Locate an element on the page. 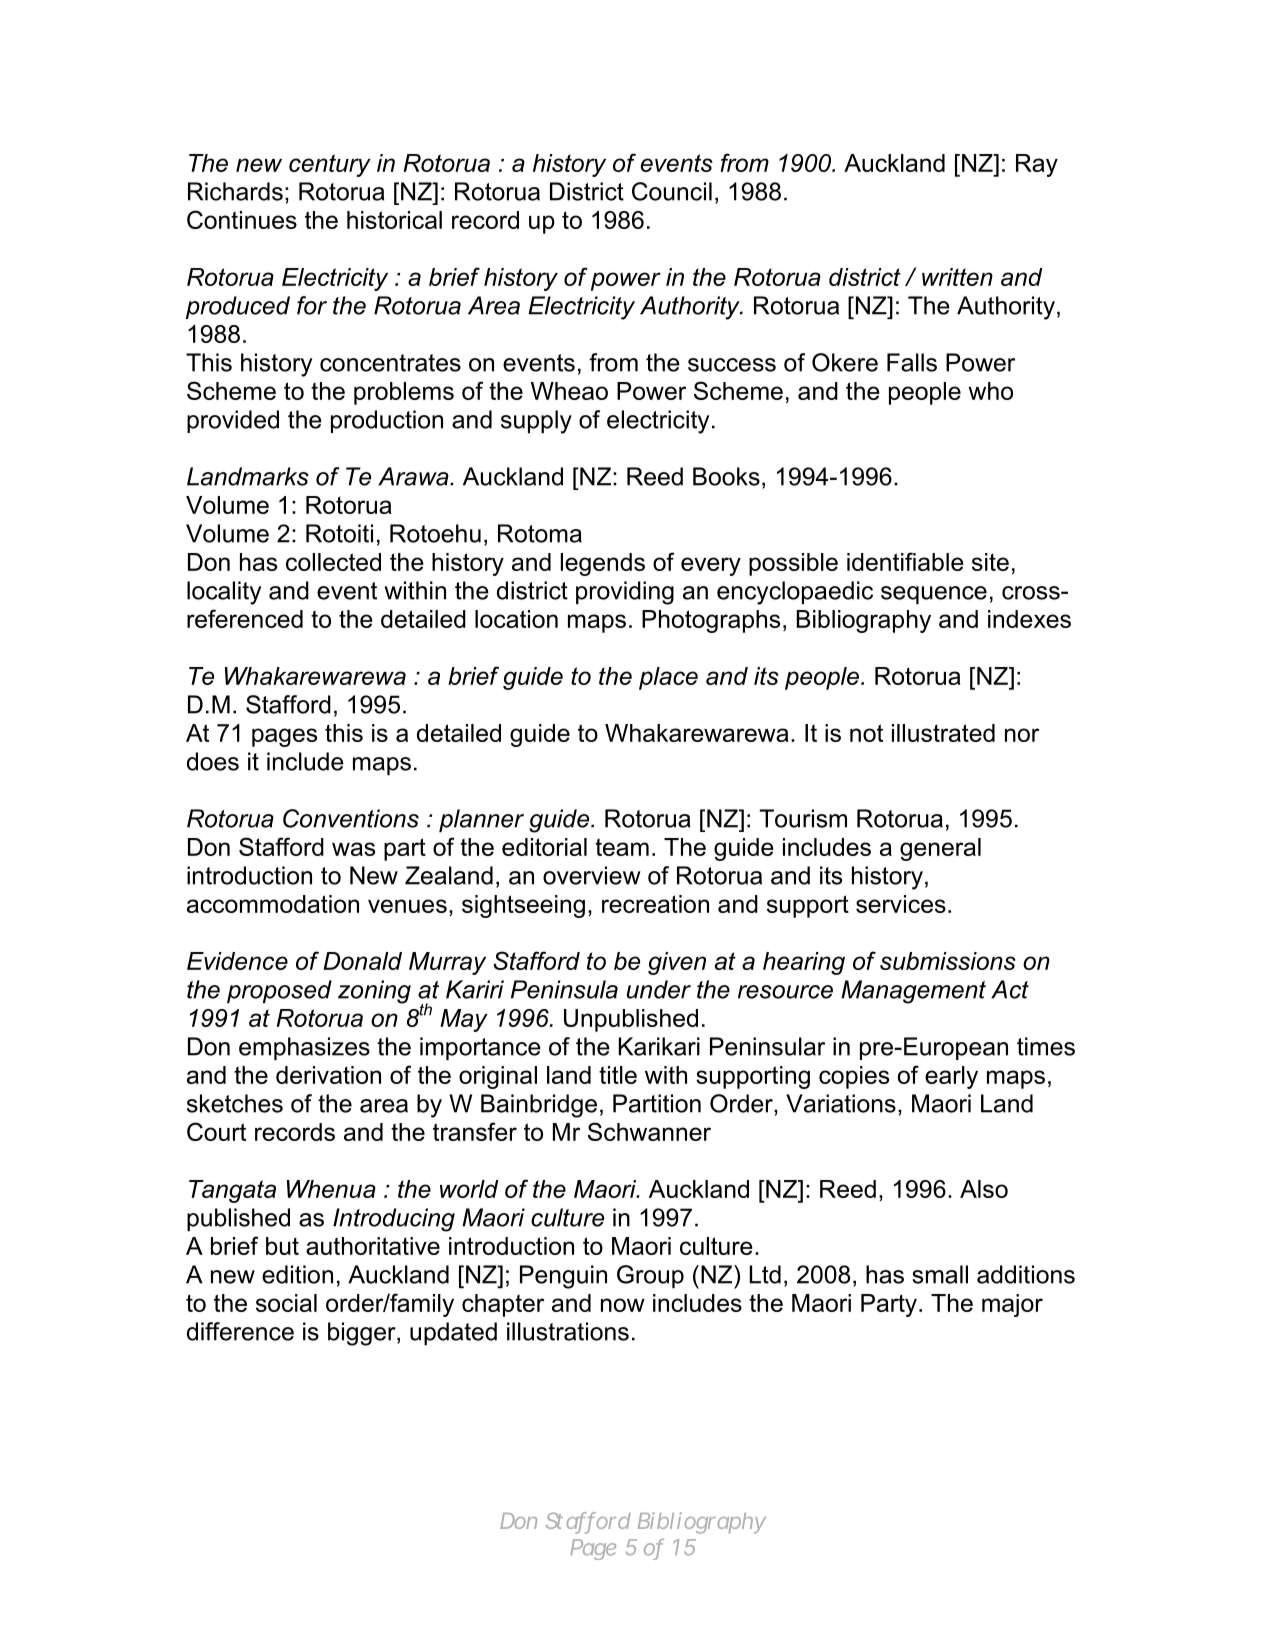 The height and width of the image is (1636, 1264). Council is located at coordinates (672, 191).
